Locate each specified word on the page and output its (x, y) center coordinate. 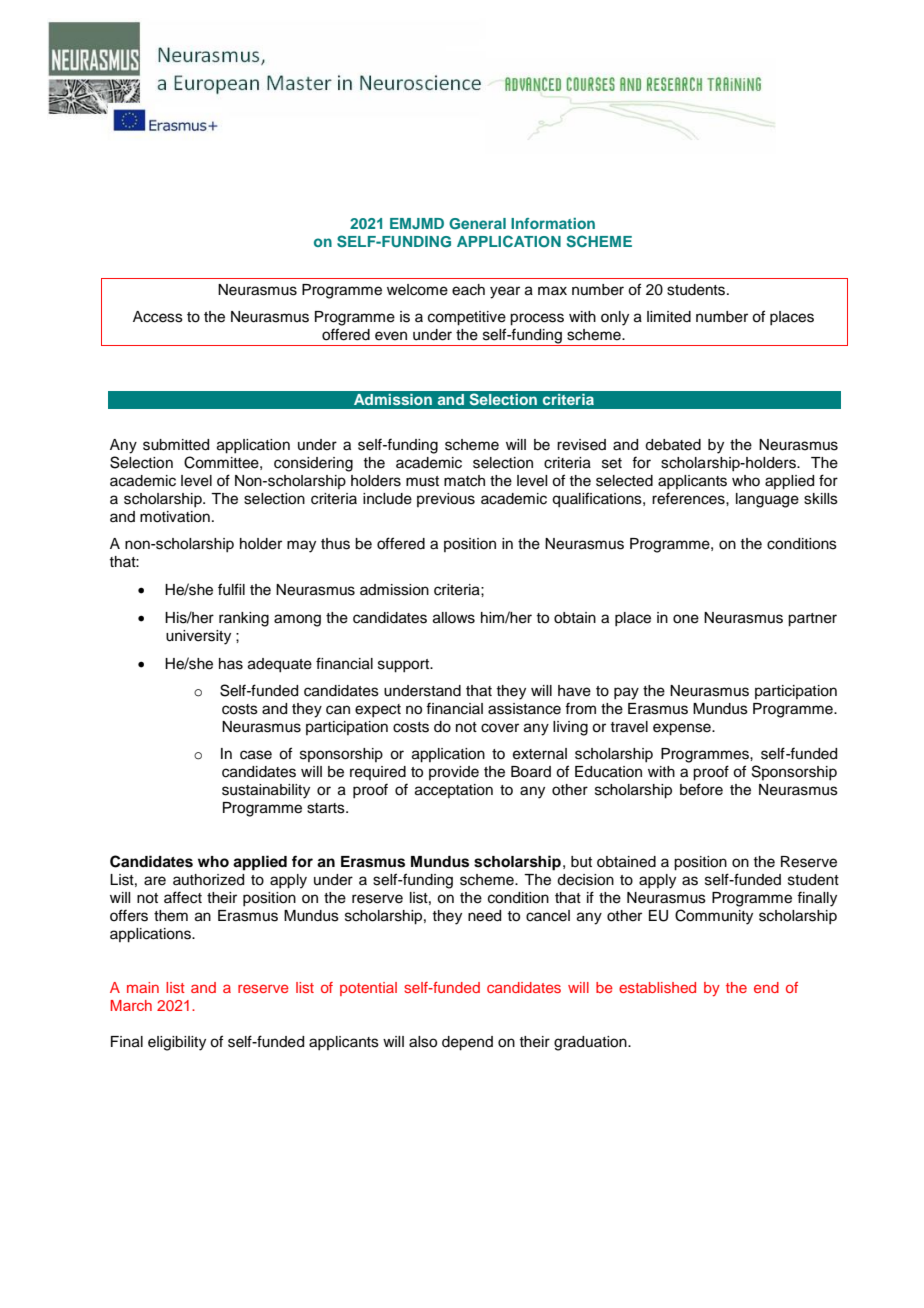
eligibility (177, 1043)
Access (158, 317)
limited (669, 317)
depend (467, 1043)
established (657, 987)
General (477, 223)
